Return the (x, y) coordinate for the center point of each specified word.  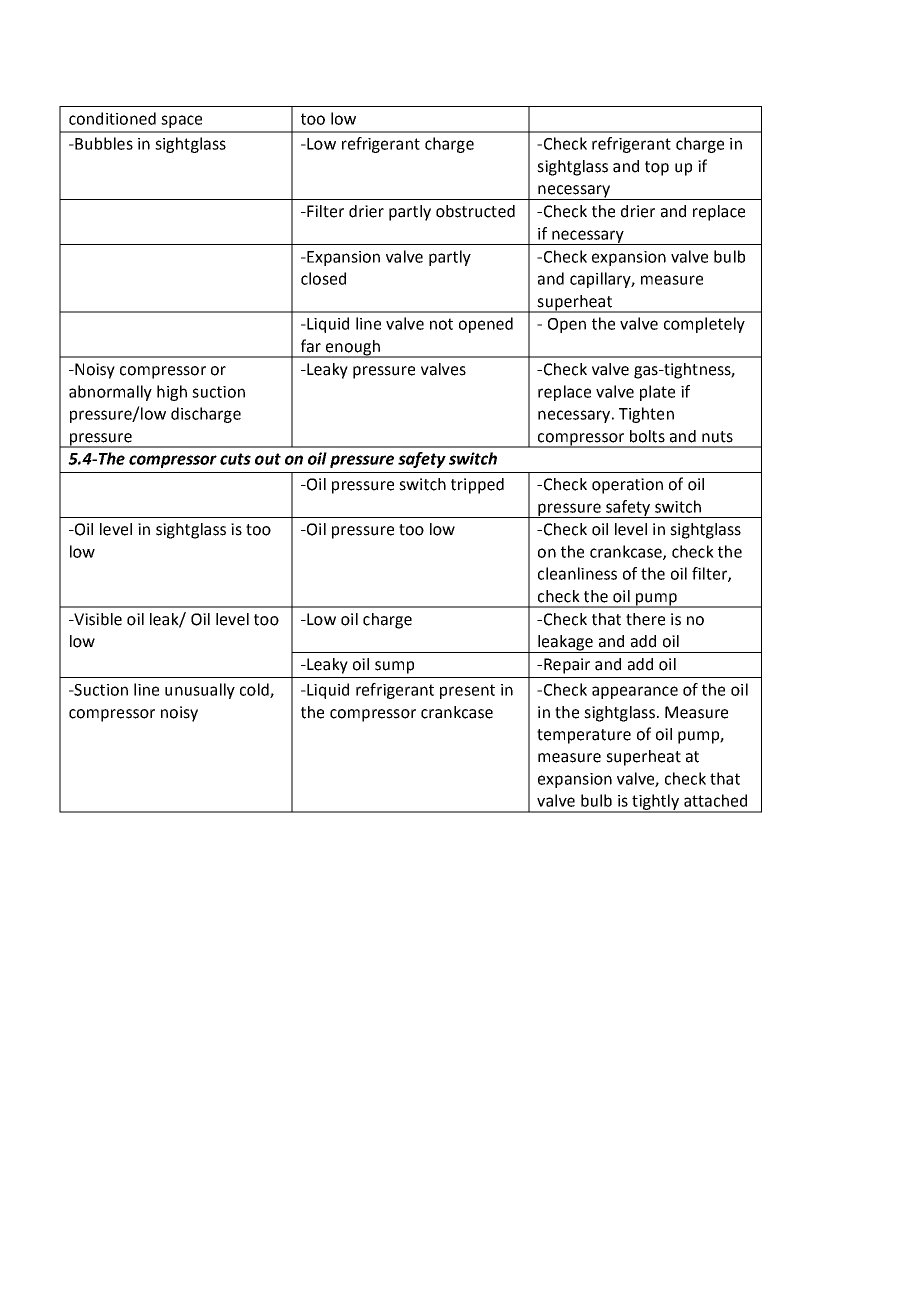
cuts (235, 459)
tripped (477, 486)
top (657, 168)
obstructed (475, 211)
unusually (200, 691)
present (467, 691)
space (181, 121)
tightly (655, 803)
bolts (647, 436)
